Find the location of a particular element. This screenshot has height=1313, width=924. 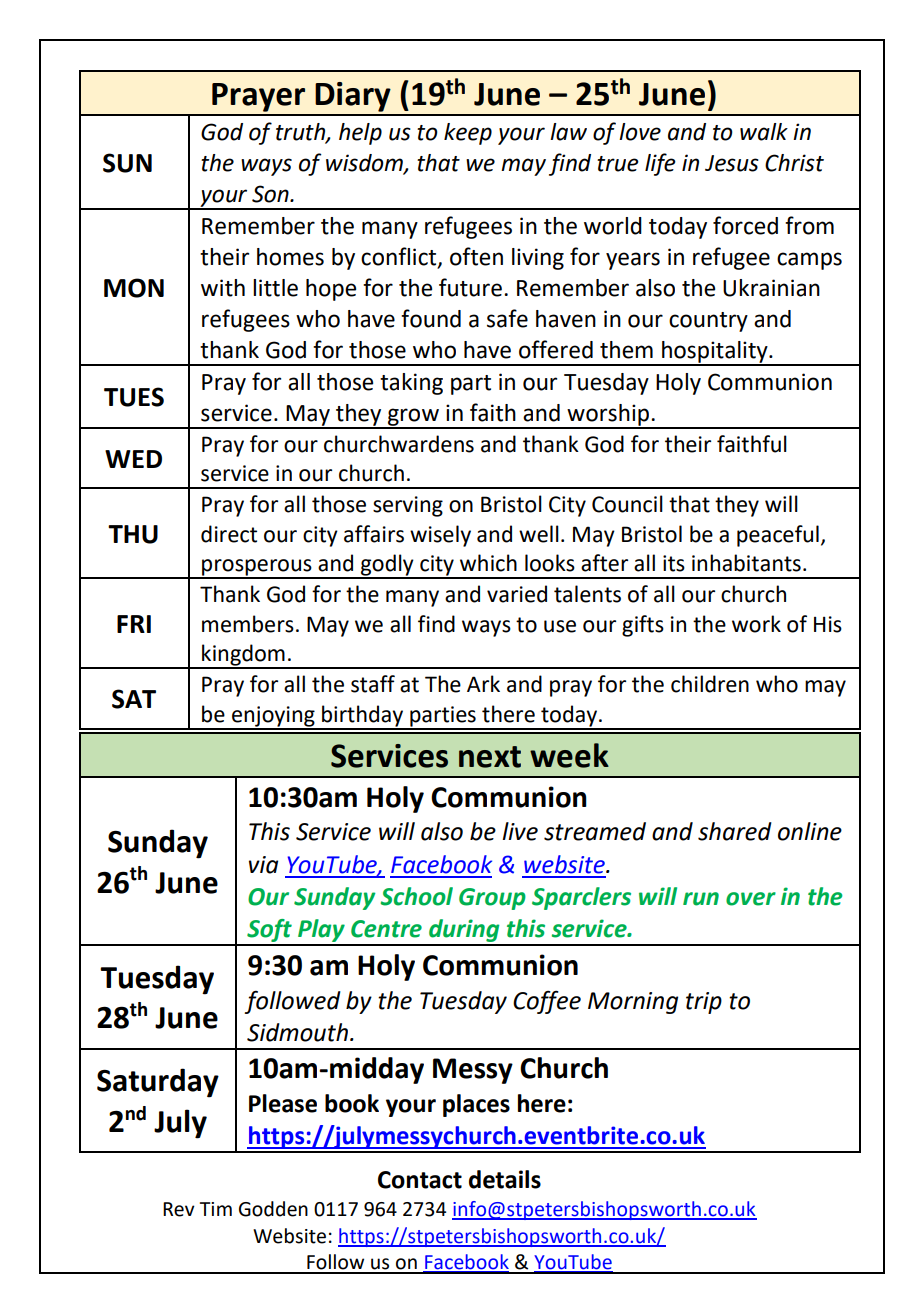

trip is located at coordinates (704, 1003).
